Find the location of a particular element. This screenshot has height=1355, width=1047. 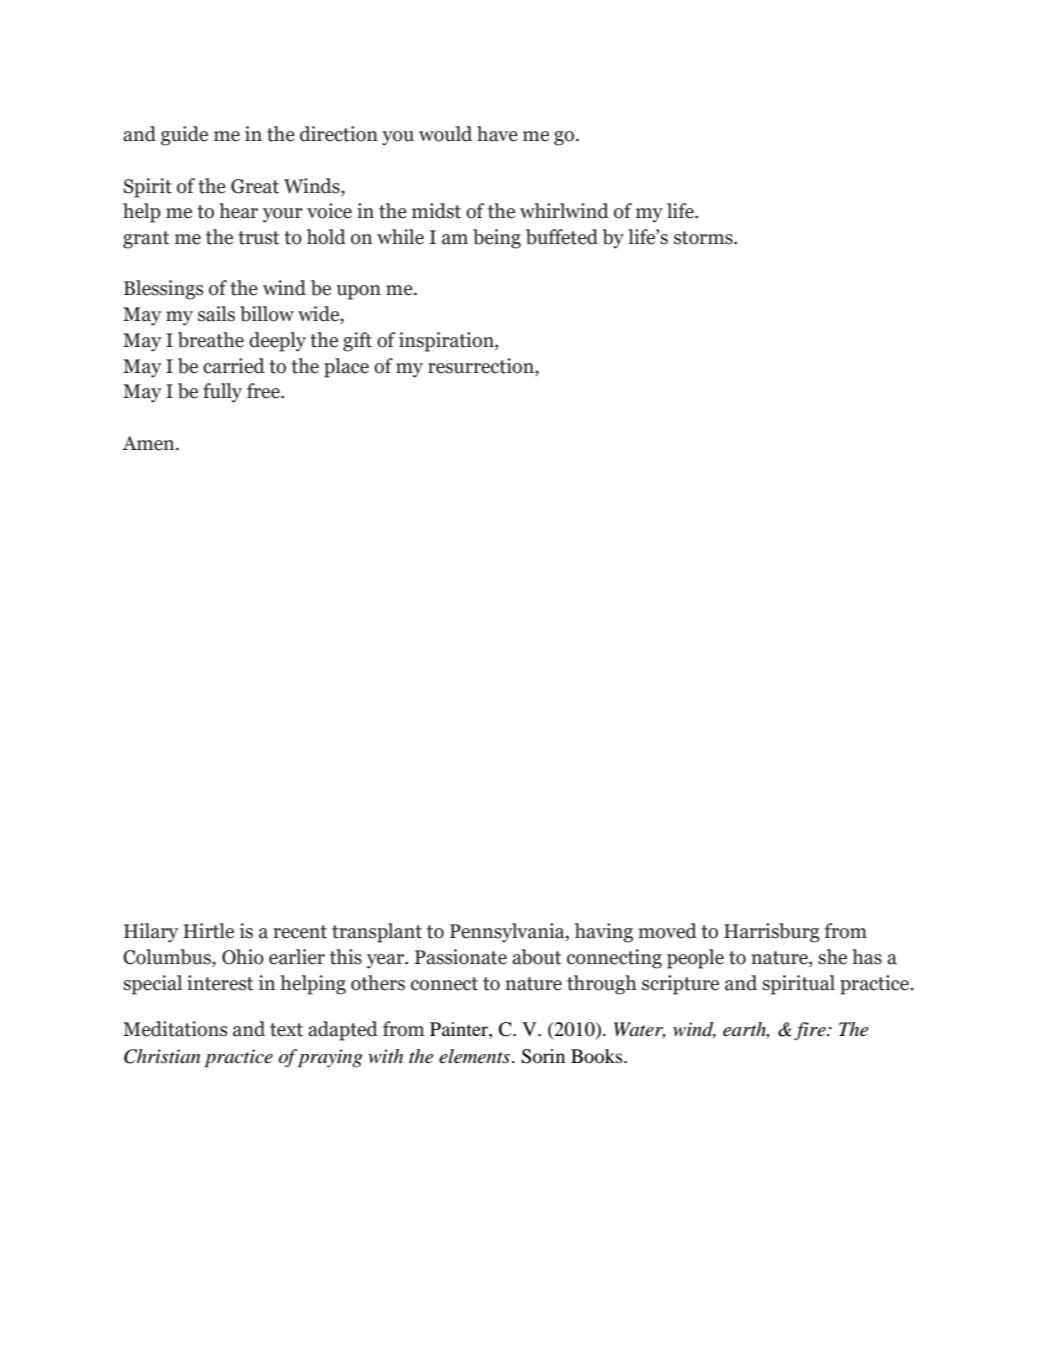

have is located at coordinates (497, 134).
